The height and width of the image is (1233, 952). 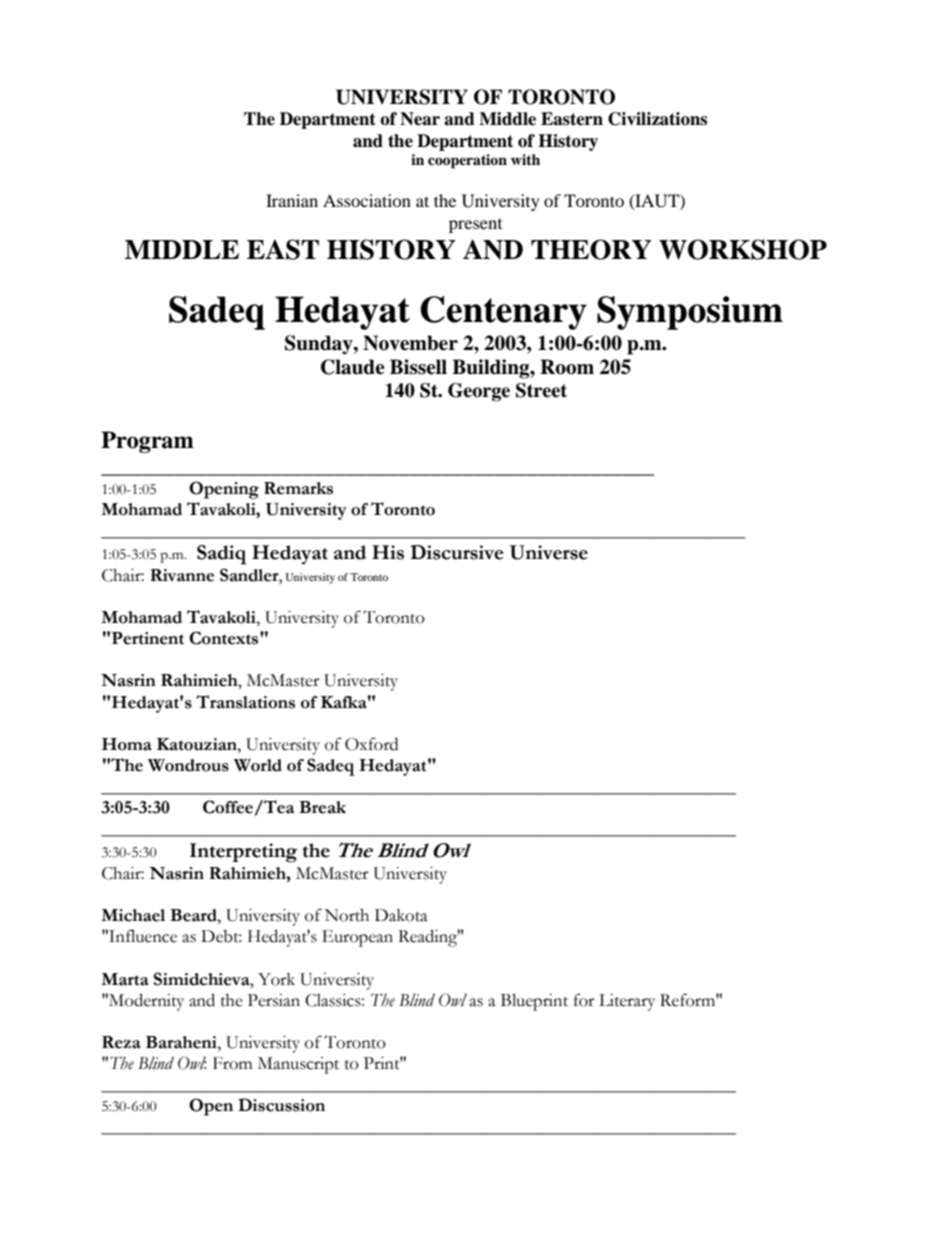 What do you see at coordinates (233, 1063) in the image?
I see `From` at bounding box center [233, 1063].
